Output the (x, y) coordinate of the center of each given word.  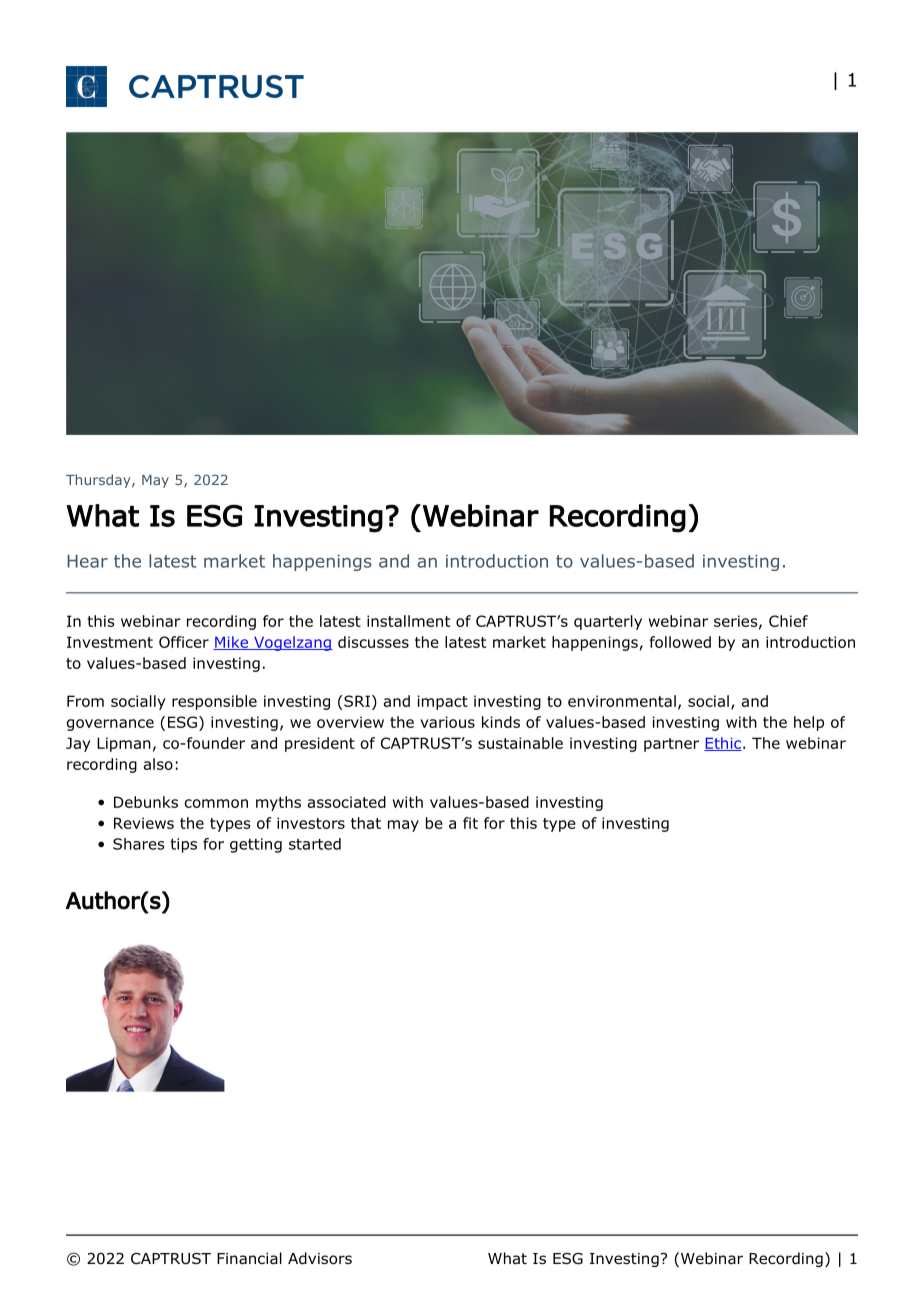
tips (183, 845)
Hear (87, 561)
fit (470, 823)
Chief (788, 621)
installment (408, 621)
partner (671, 745)
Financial (249, 1258)
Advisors (320, 1258)
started (315, 844)
